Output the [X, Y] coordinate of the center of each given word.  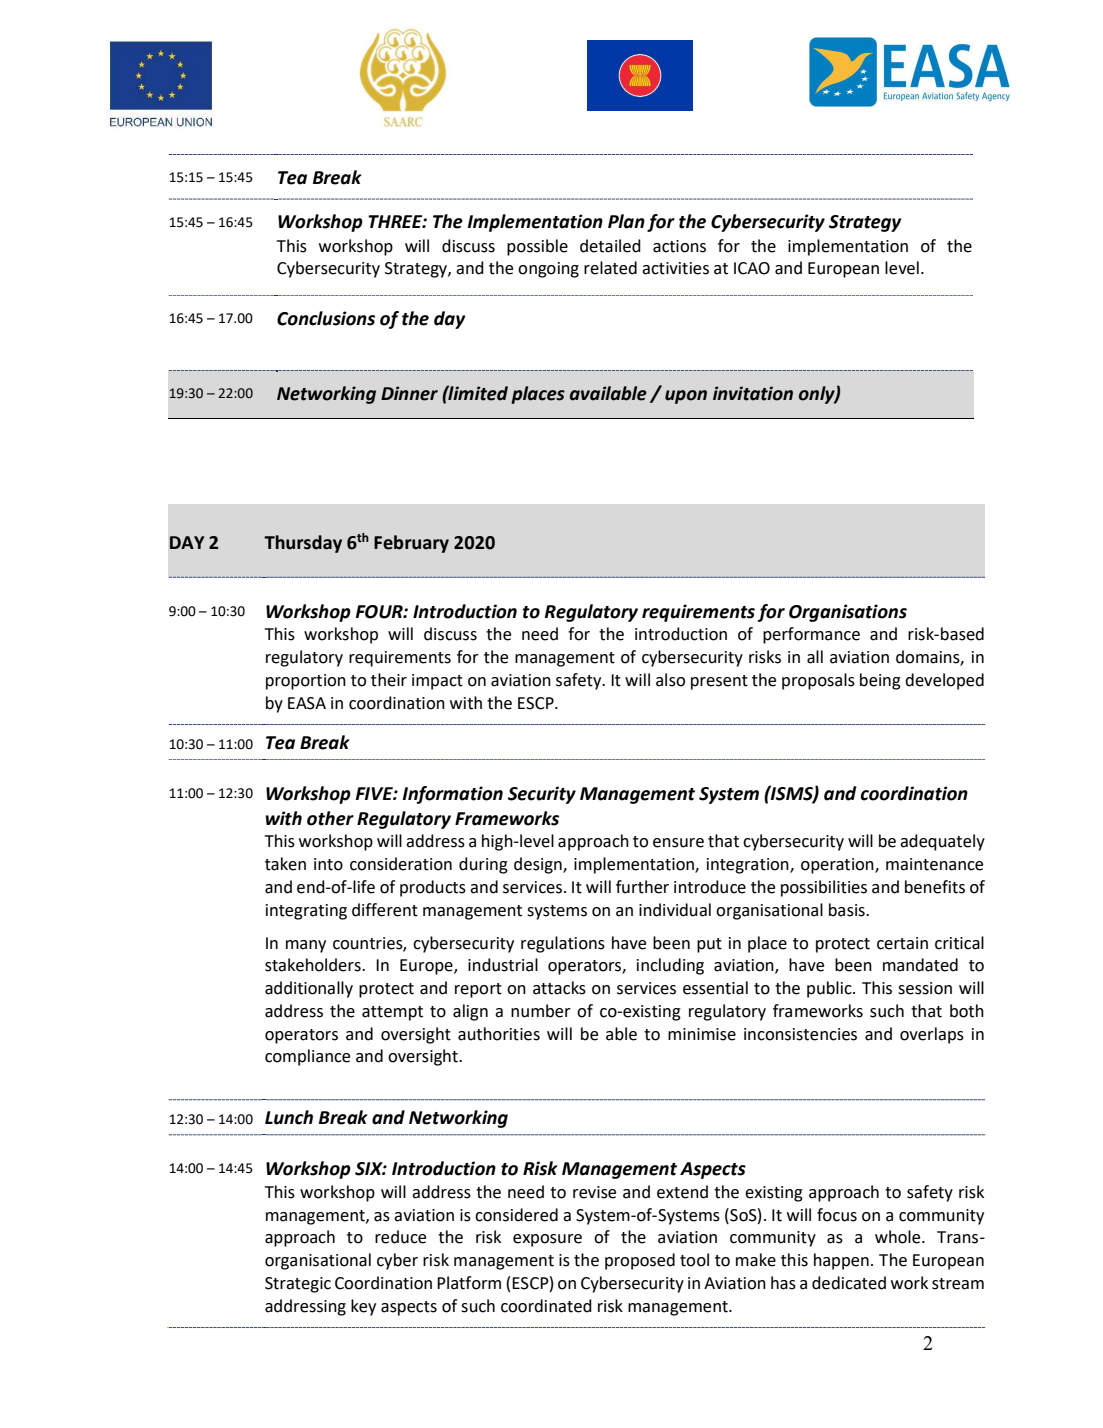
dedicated [849, 1283]
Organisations [848, 613]
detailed [610, 246]
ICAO [752, 268]
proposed [640, 1261]
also [670, 680]
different [385, 910]
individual [675, 910]
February [411, 544]
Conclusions [326, 318]
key [363, 1307]
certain [902, 943]
